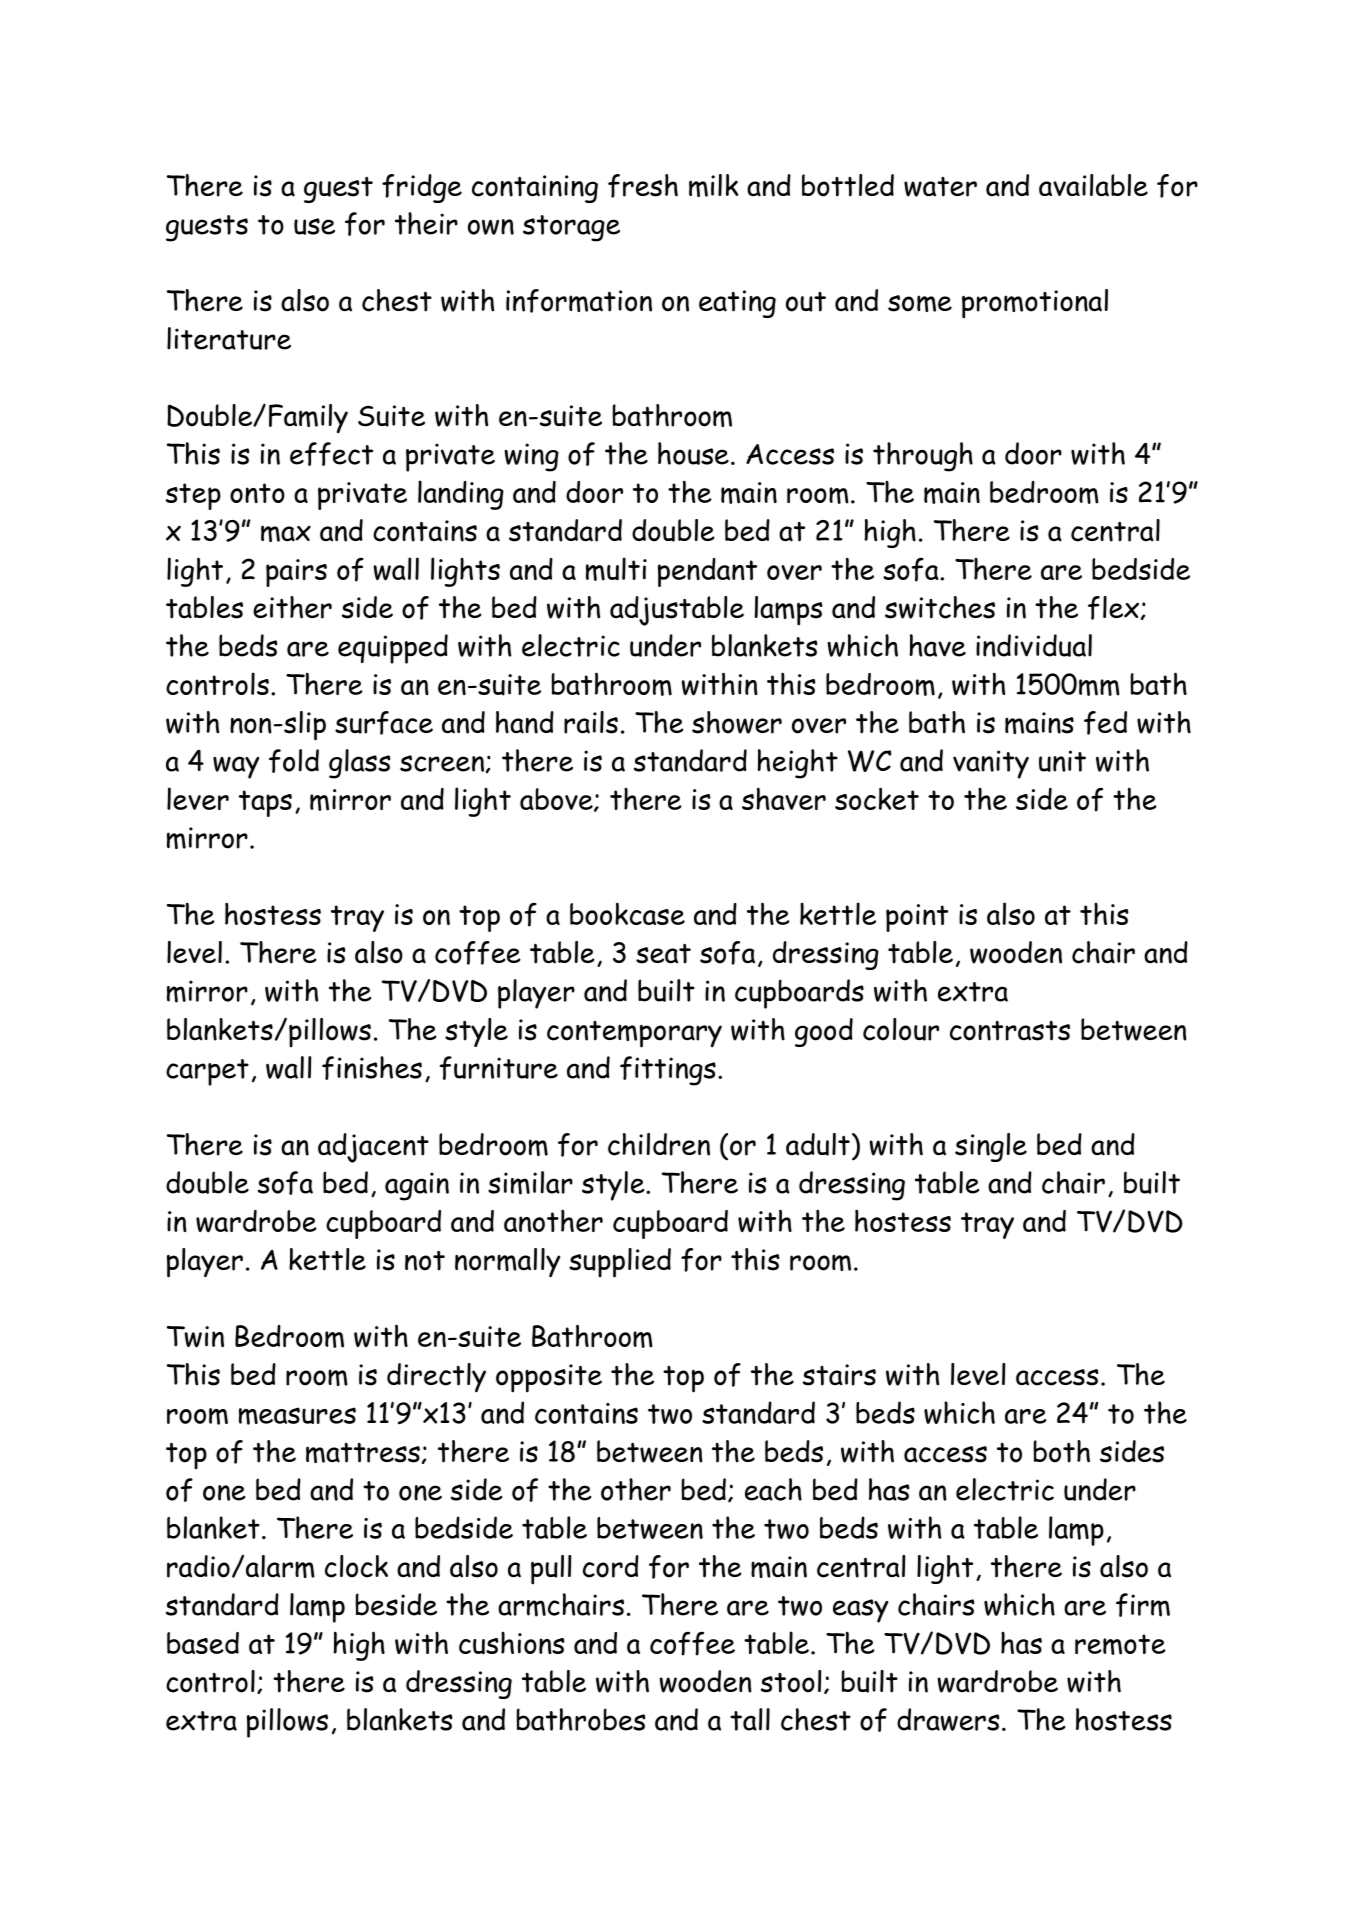 The image size is (1365, 1931). What do you see at coordinates (426, 223) in the screenshot?
I see `their` at bounding box center [426, 223].
